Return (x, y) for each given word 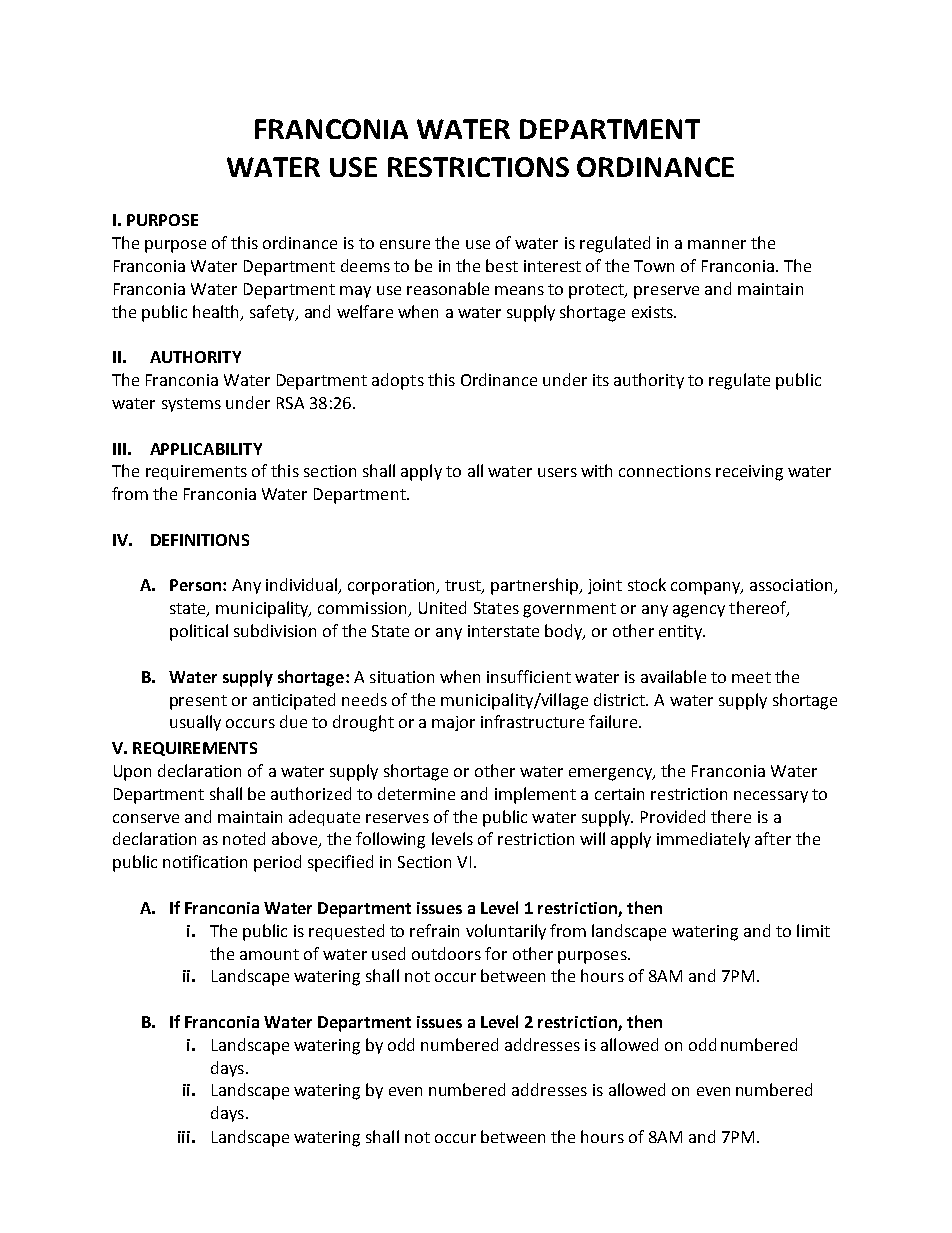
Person (197, 585)
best (502, 265)
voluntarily (506, 932)
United (442, 607)
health (215, 311)
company (706, 588)
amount (269, 954)
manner (717, 244)
